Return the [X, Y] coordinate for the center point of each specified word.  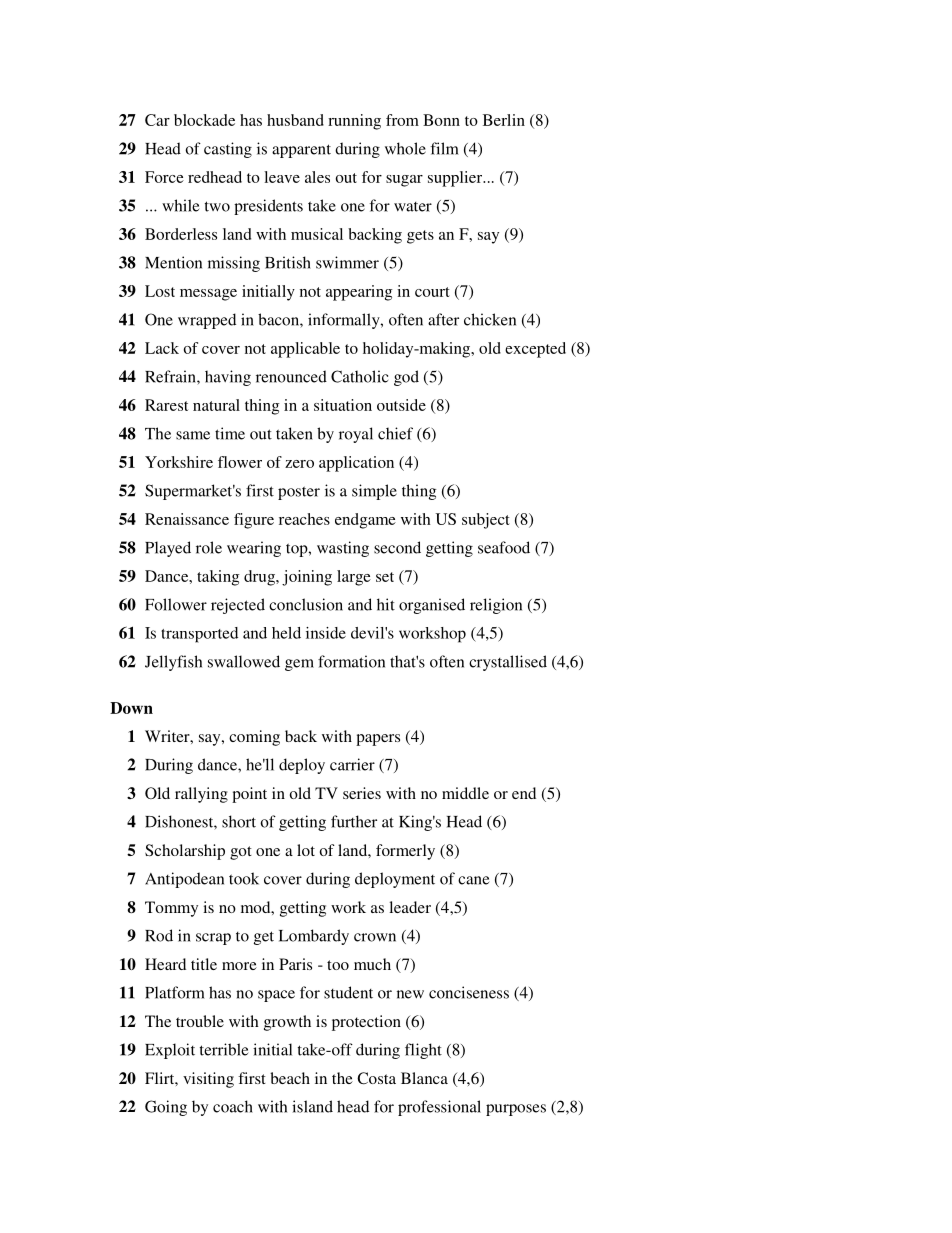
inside [326, 633]
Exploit [170, 1051]
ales [317, 177]
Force [164, 177]
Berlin [504, 120]
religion [496, 606]
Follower [176, 604]
